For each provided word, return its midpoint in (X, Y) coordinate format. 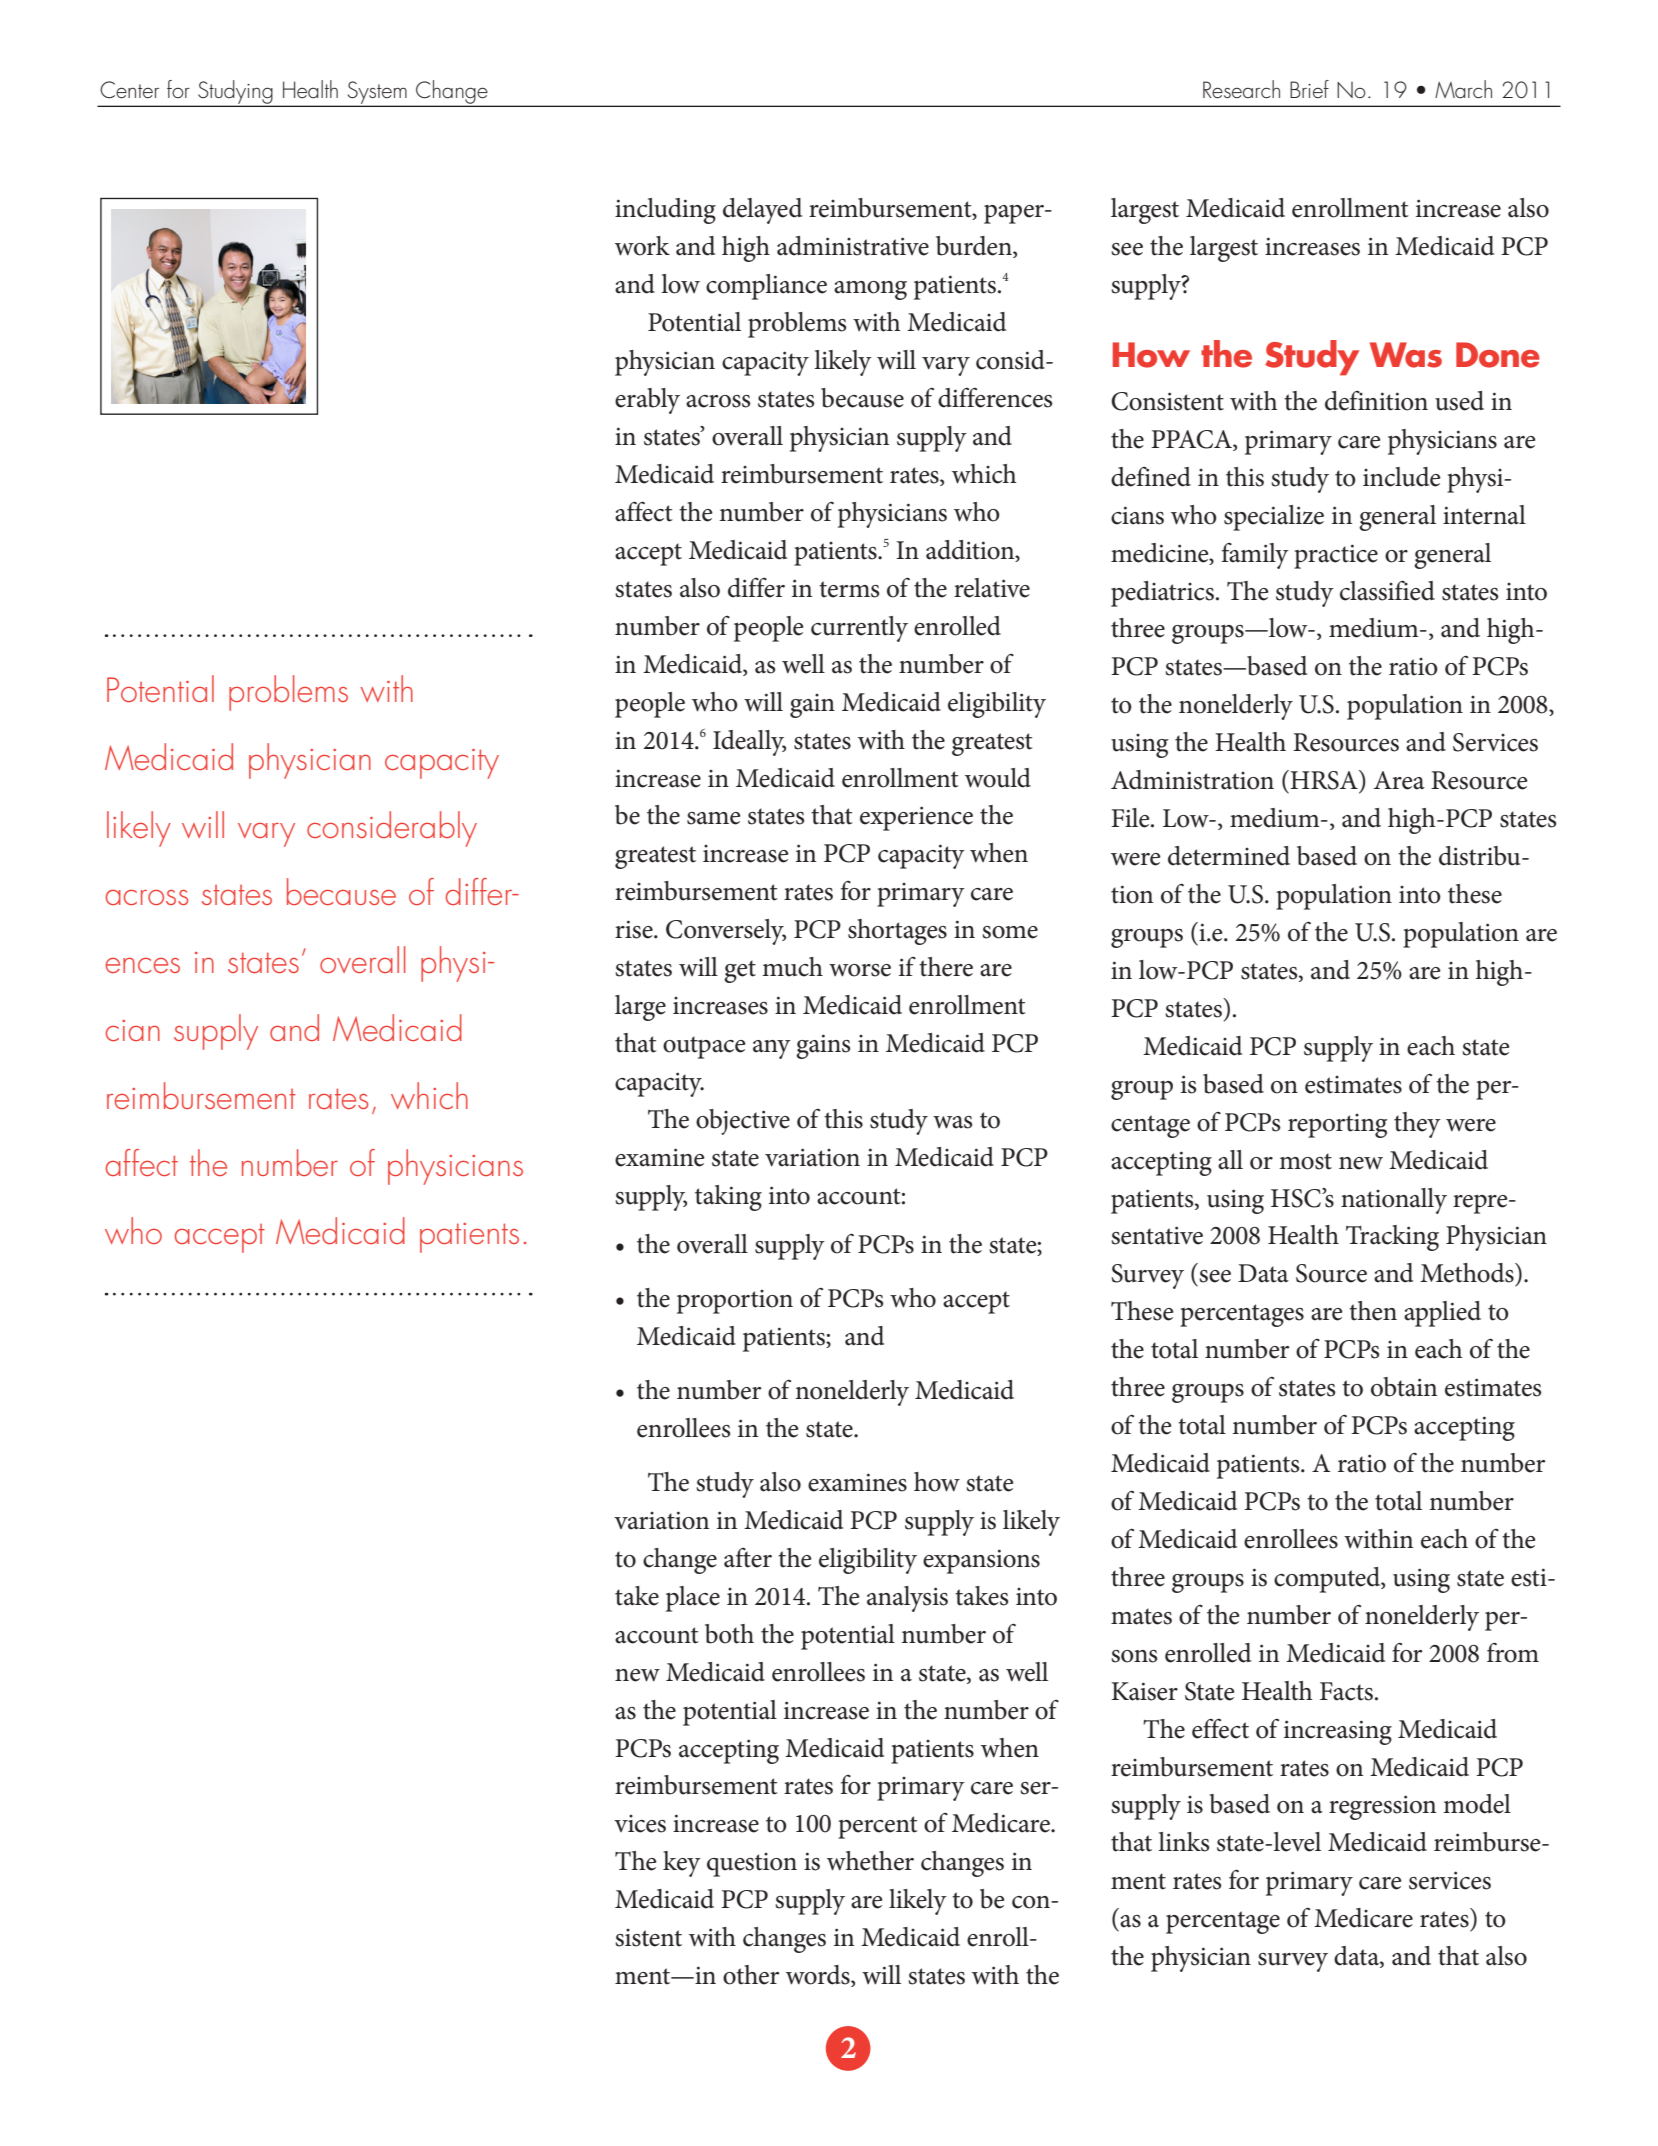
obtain (1404, 1387)
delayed (762, 211)
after (748, 1558)
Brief (1309, 89)
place (693, 1599)
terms (849, 589)
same (714, 818)
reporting (1338, 1126)
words (819, 1976)
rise (635, 929)
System (377, 93)
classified (1387, 590)
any (772, 1049)
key (682, 1864)
